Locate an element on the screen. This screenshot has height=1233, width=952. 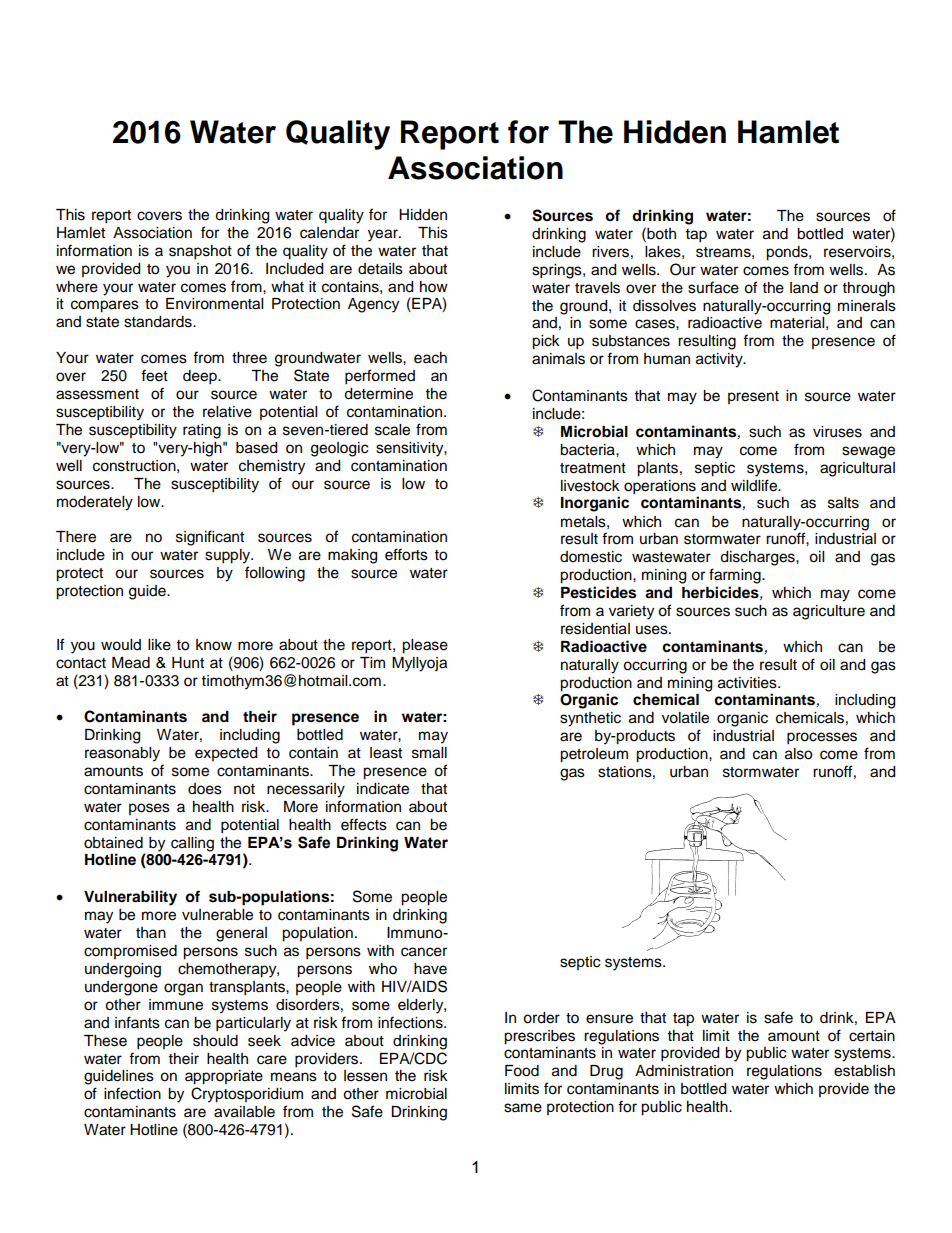
certain is located at coordinates (872, 1036).
